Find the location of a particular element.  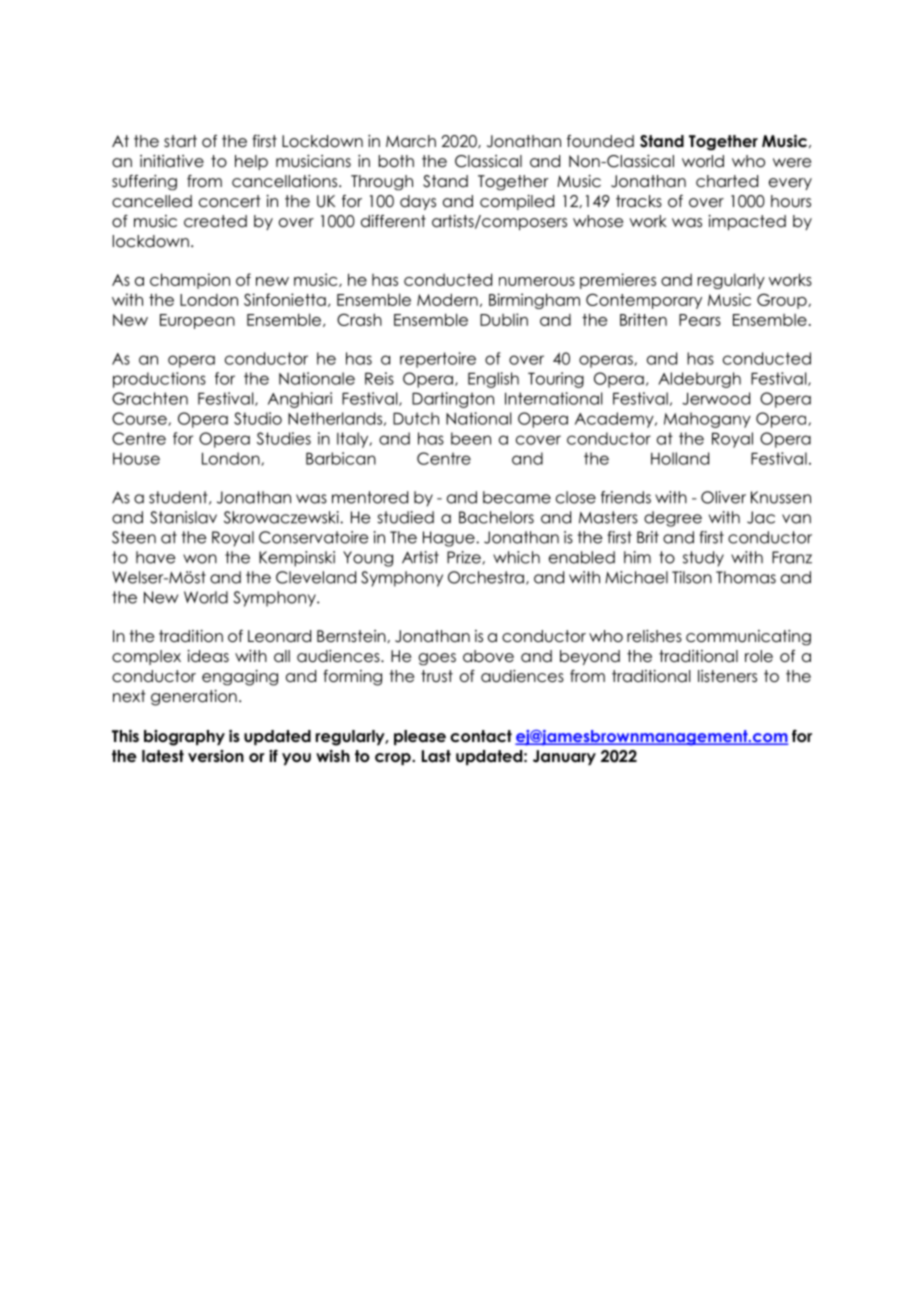

charted is located at coordinates (727, 181).
